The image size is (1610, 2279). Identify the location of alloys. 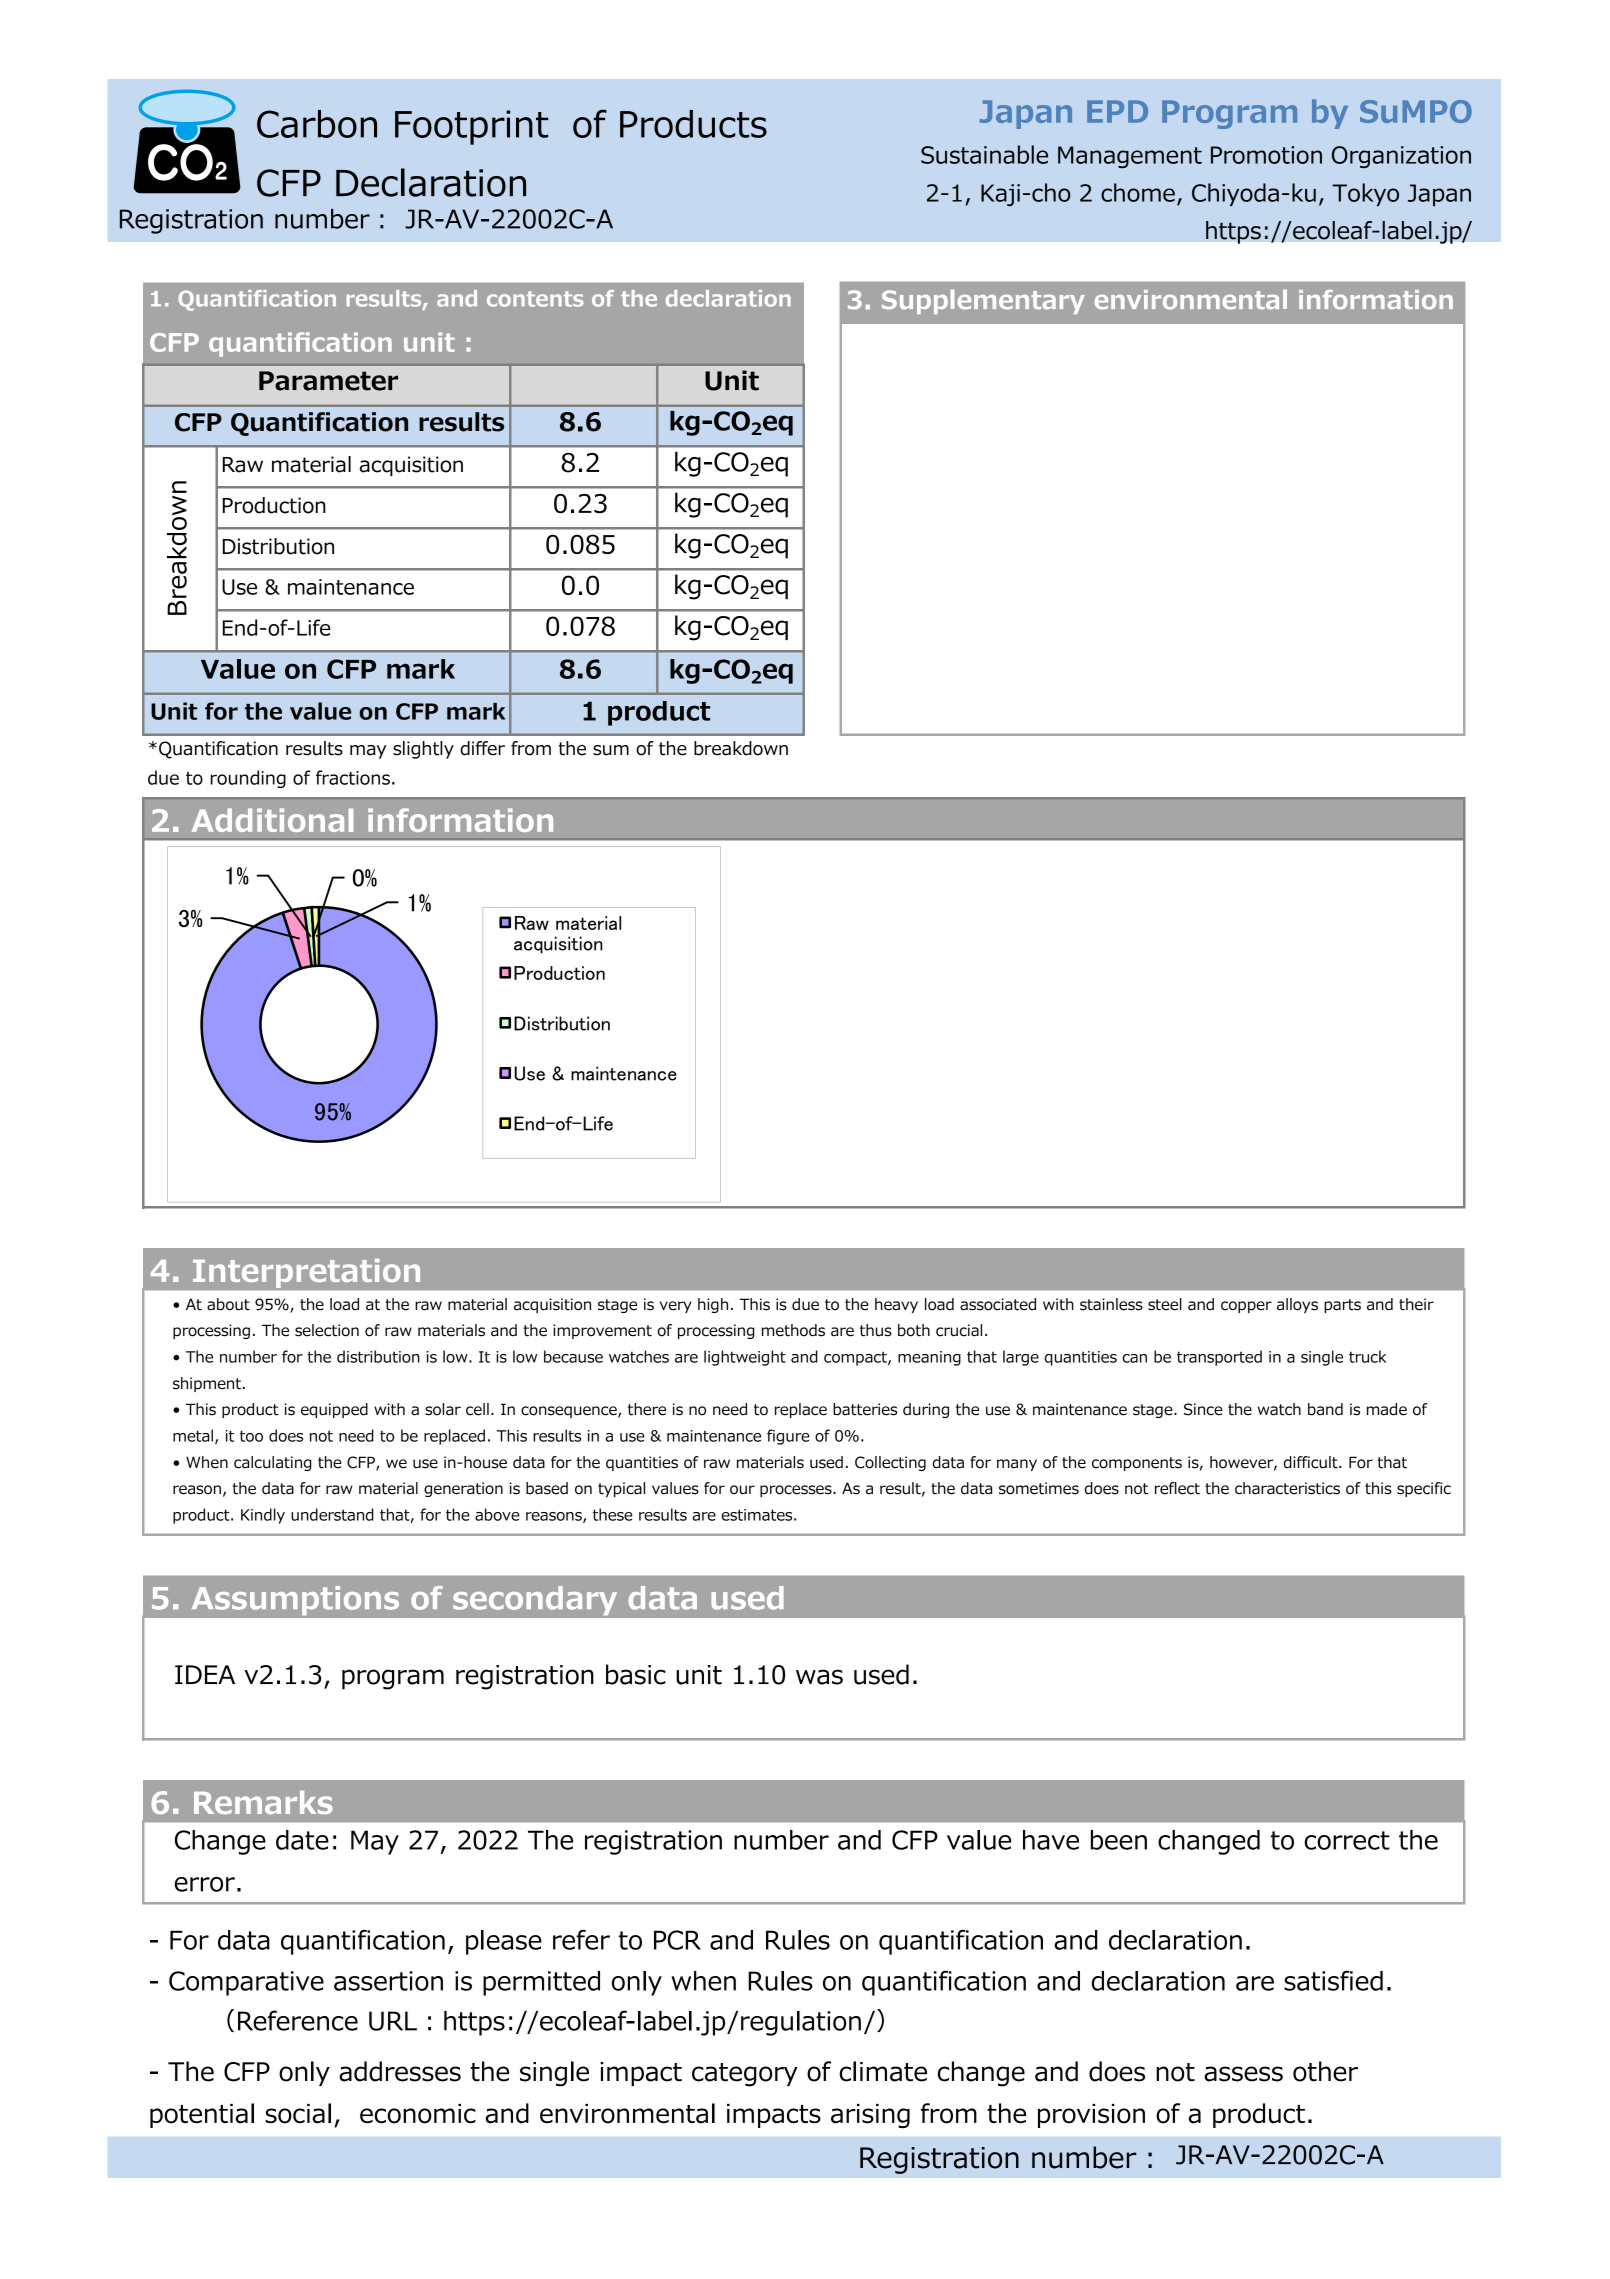
(1297, 1305).
